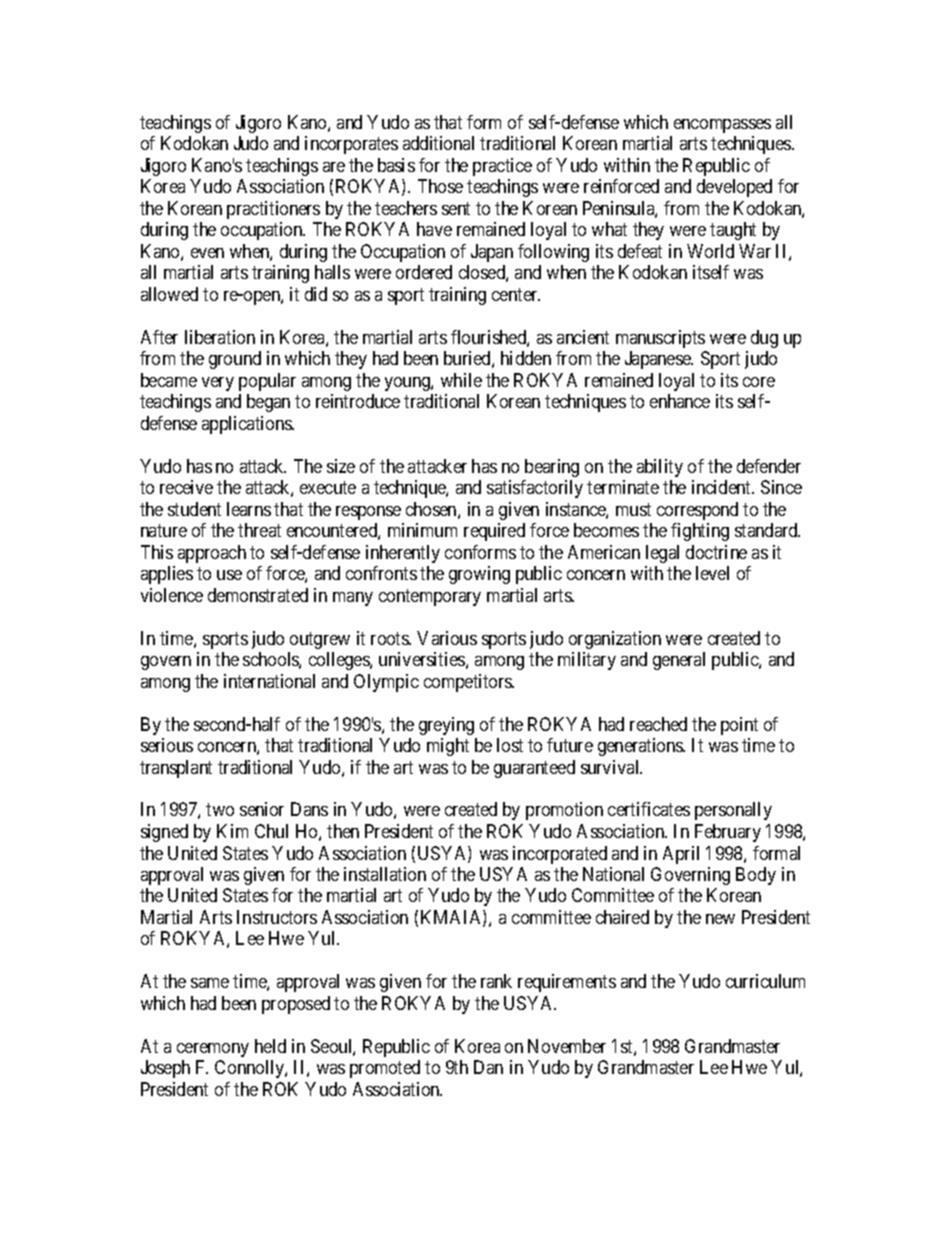 The height and width of the page is (1233, 952). What do you see at coordinates (479, 575) in the page?
I see `growing` at bounding box center [479, 575].
